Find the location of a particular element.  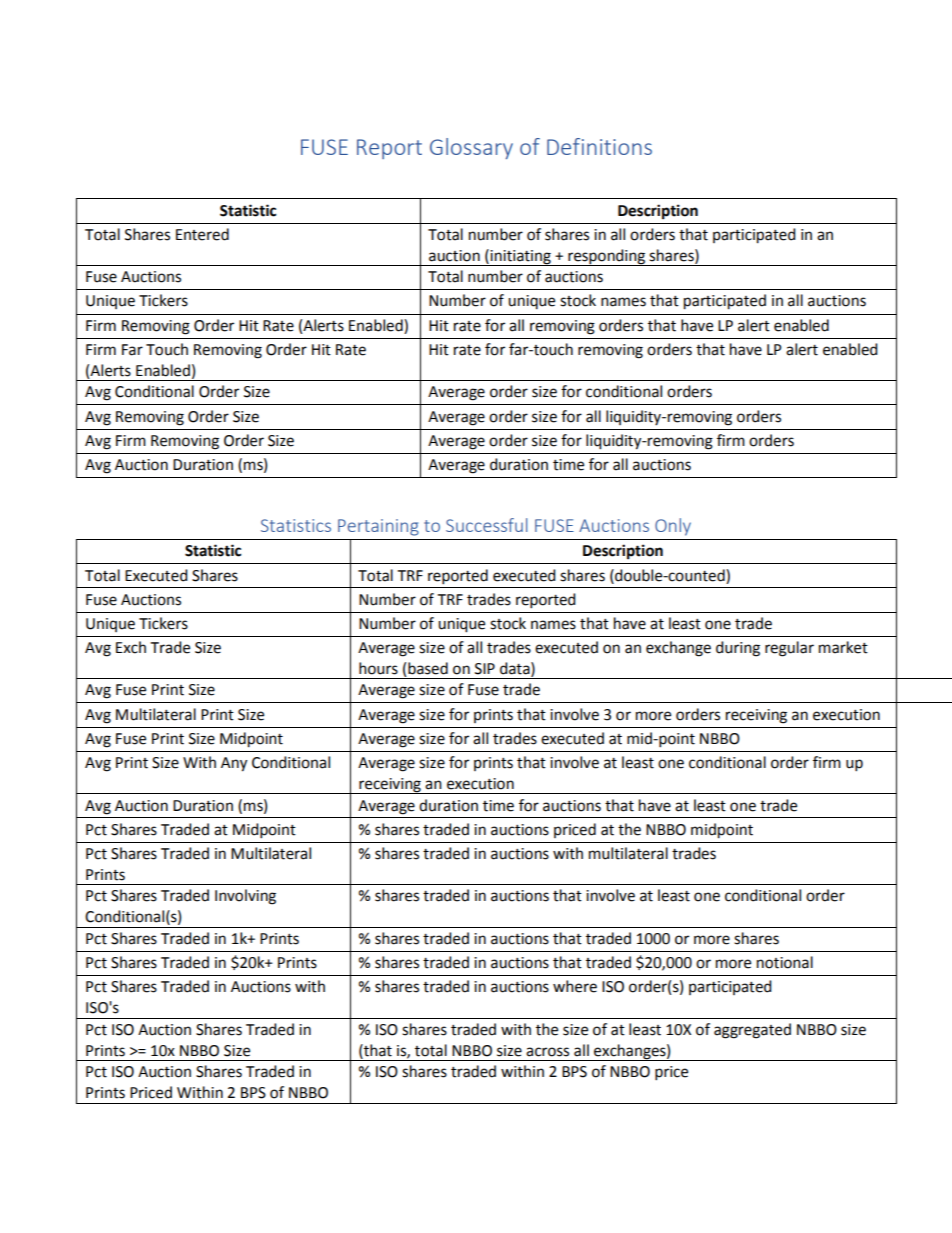

Definitions is located at coordinates (599, 146).
